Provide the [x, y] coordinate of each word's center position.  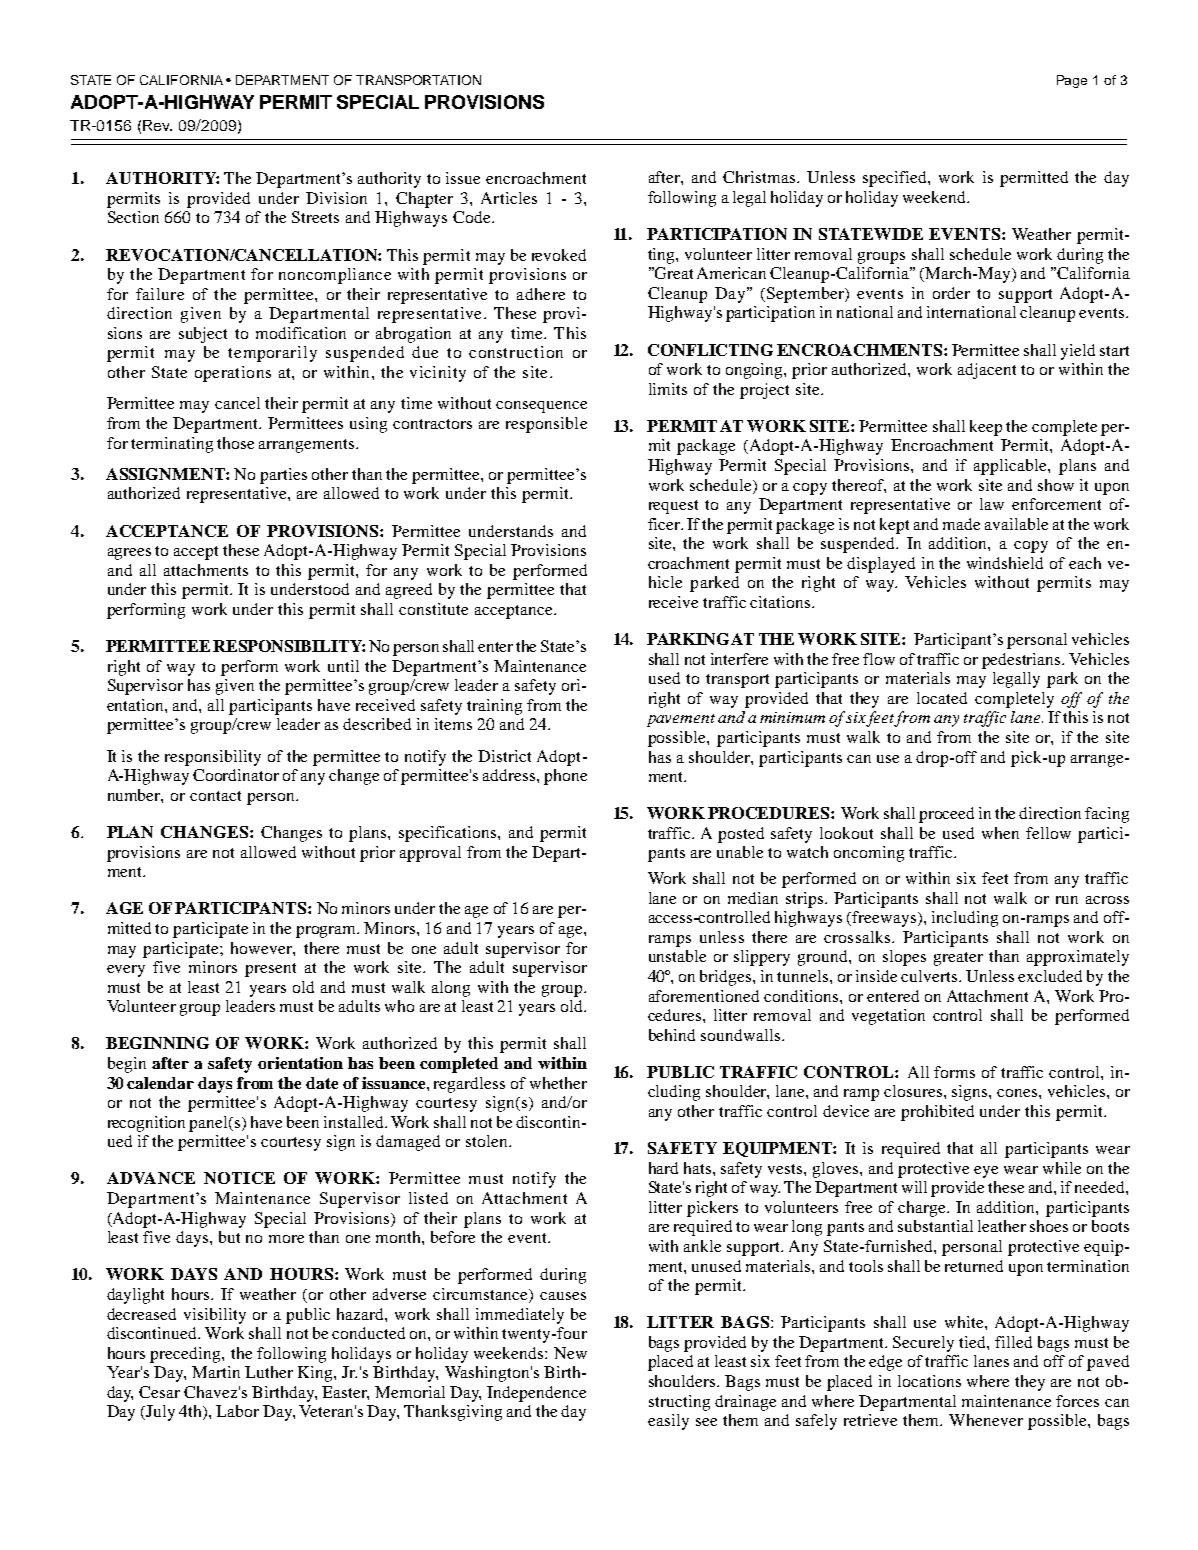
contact [215, 796]
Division [336, 198]
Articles [509, 198]
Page [1072, 81]
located [942, 698]
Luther [269, 1372]
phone [565, 777]
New [570, 1353]
